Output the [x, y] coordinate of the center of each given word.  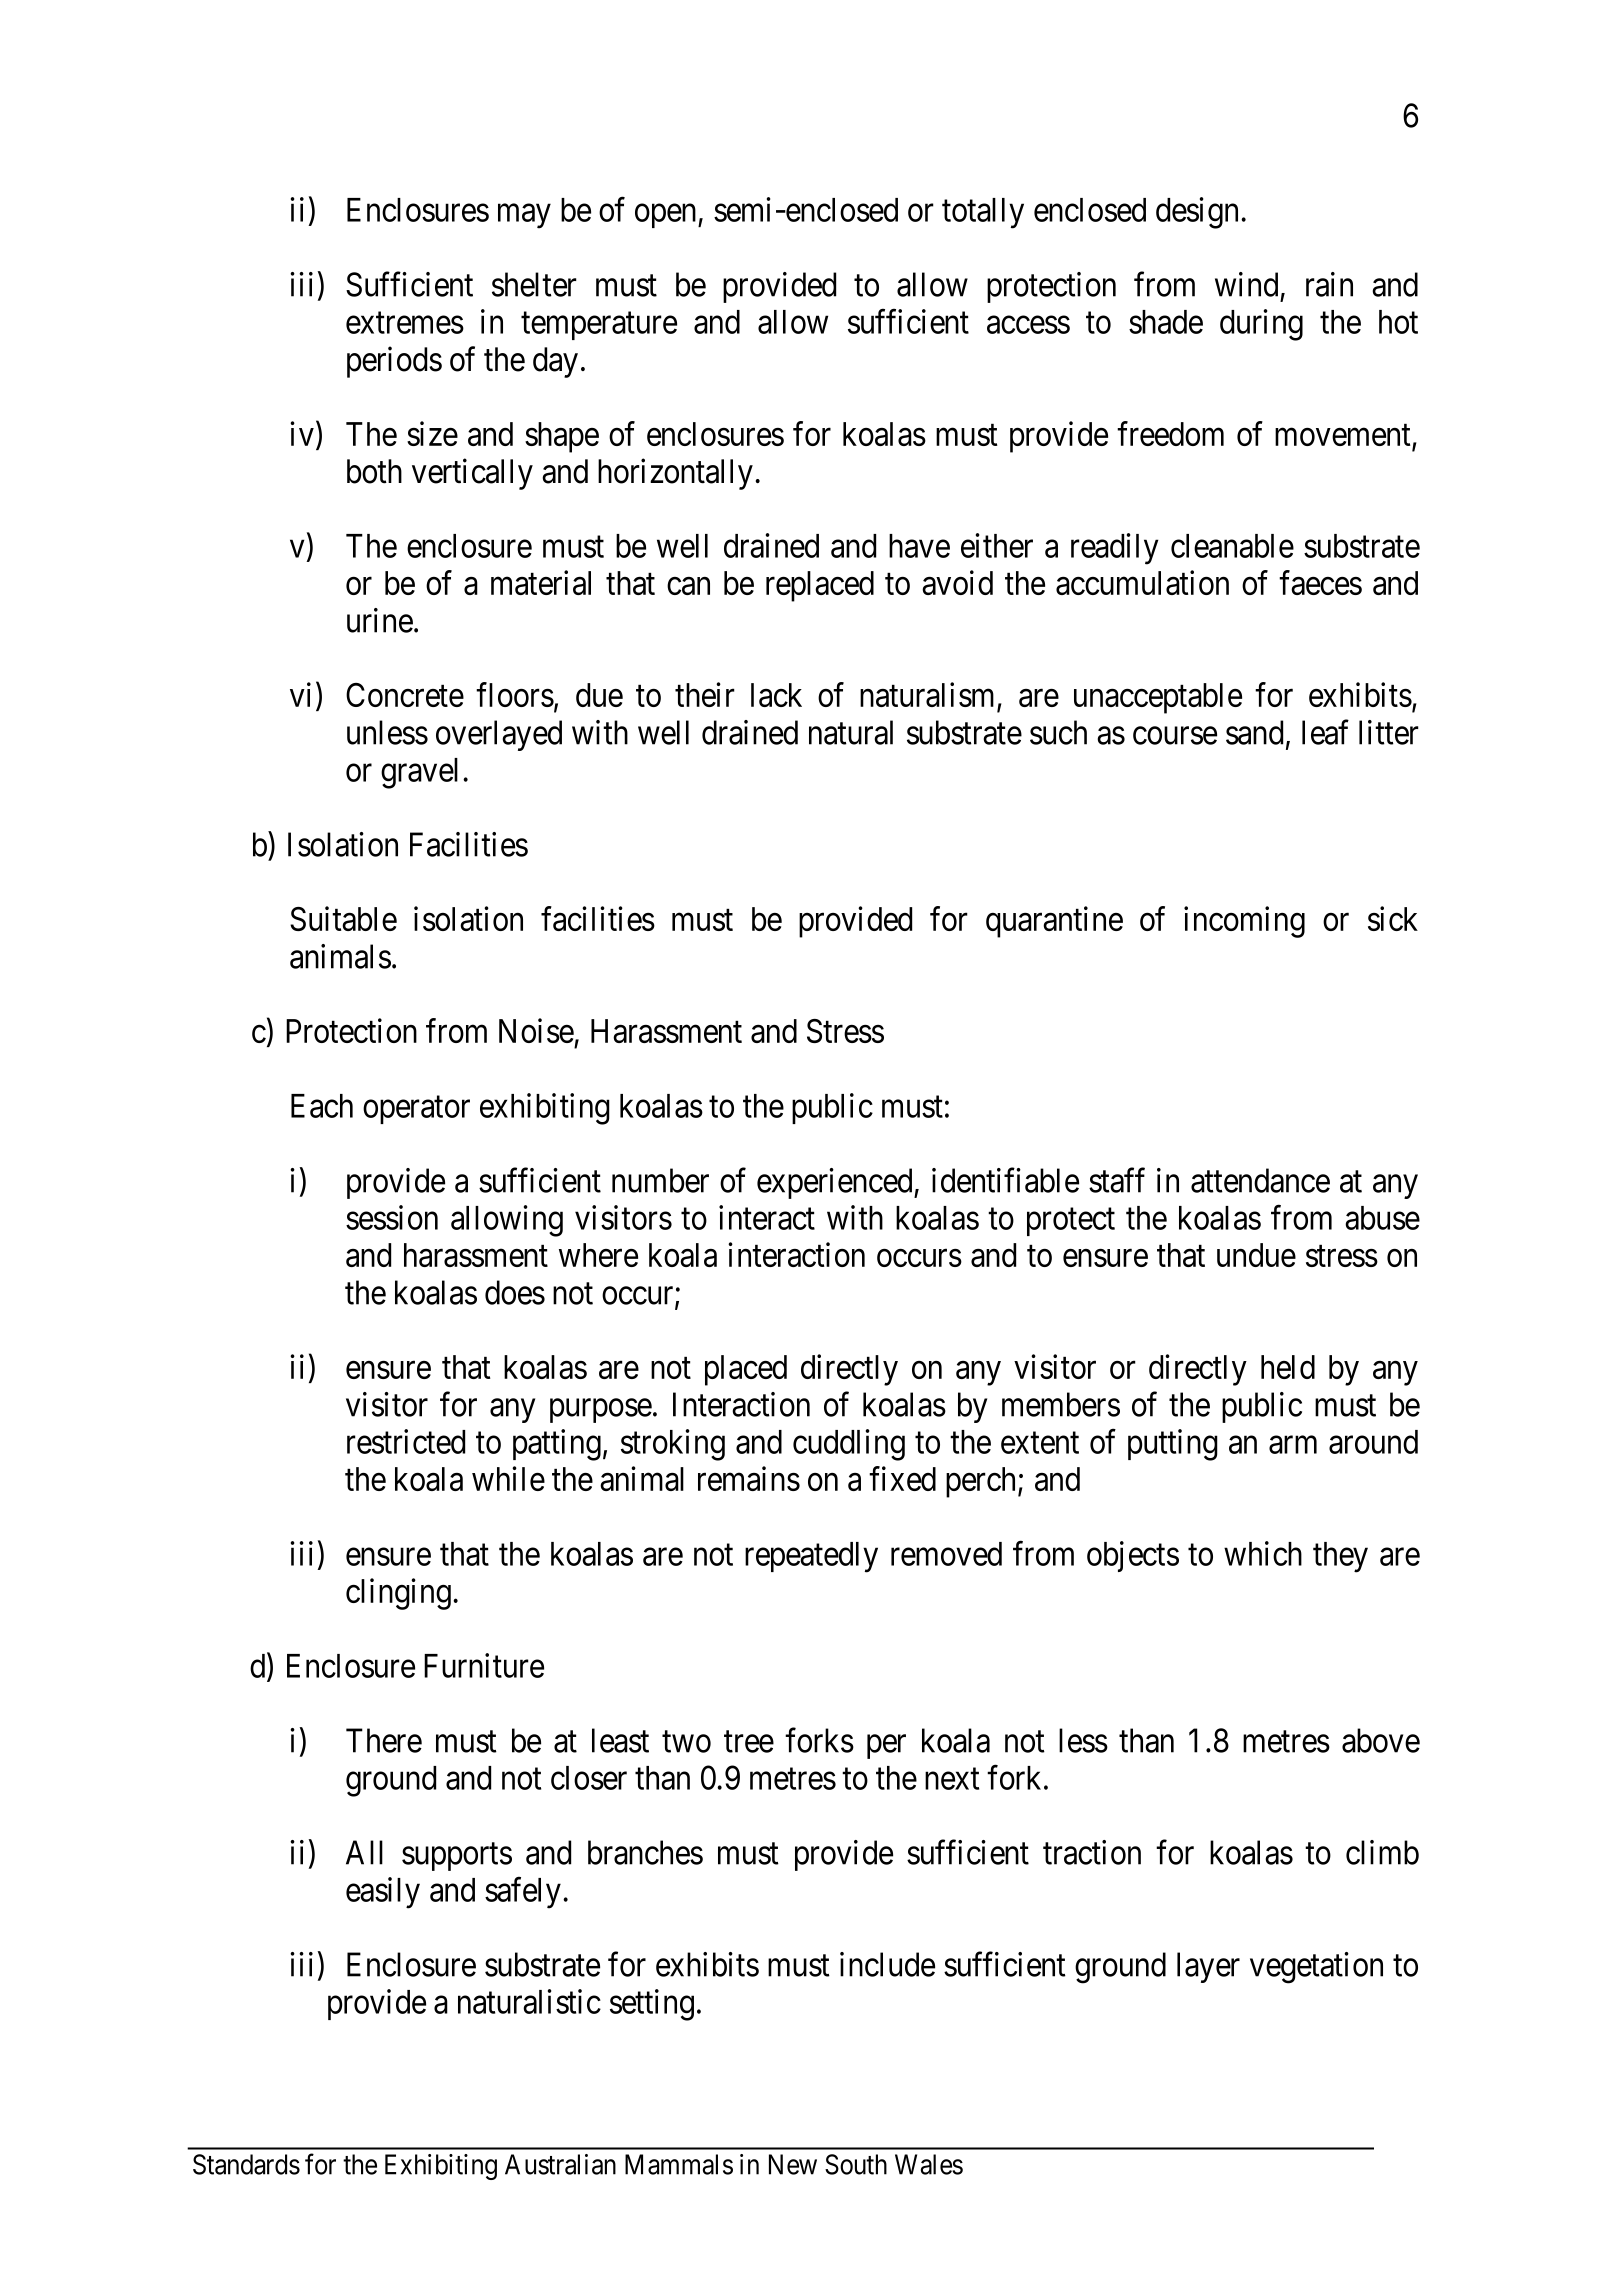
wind [1246, 284]
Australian [560, 2164]
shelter [534, 284]
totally [983, 213]
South [856, 2164]
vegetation [1316, 1968]
